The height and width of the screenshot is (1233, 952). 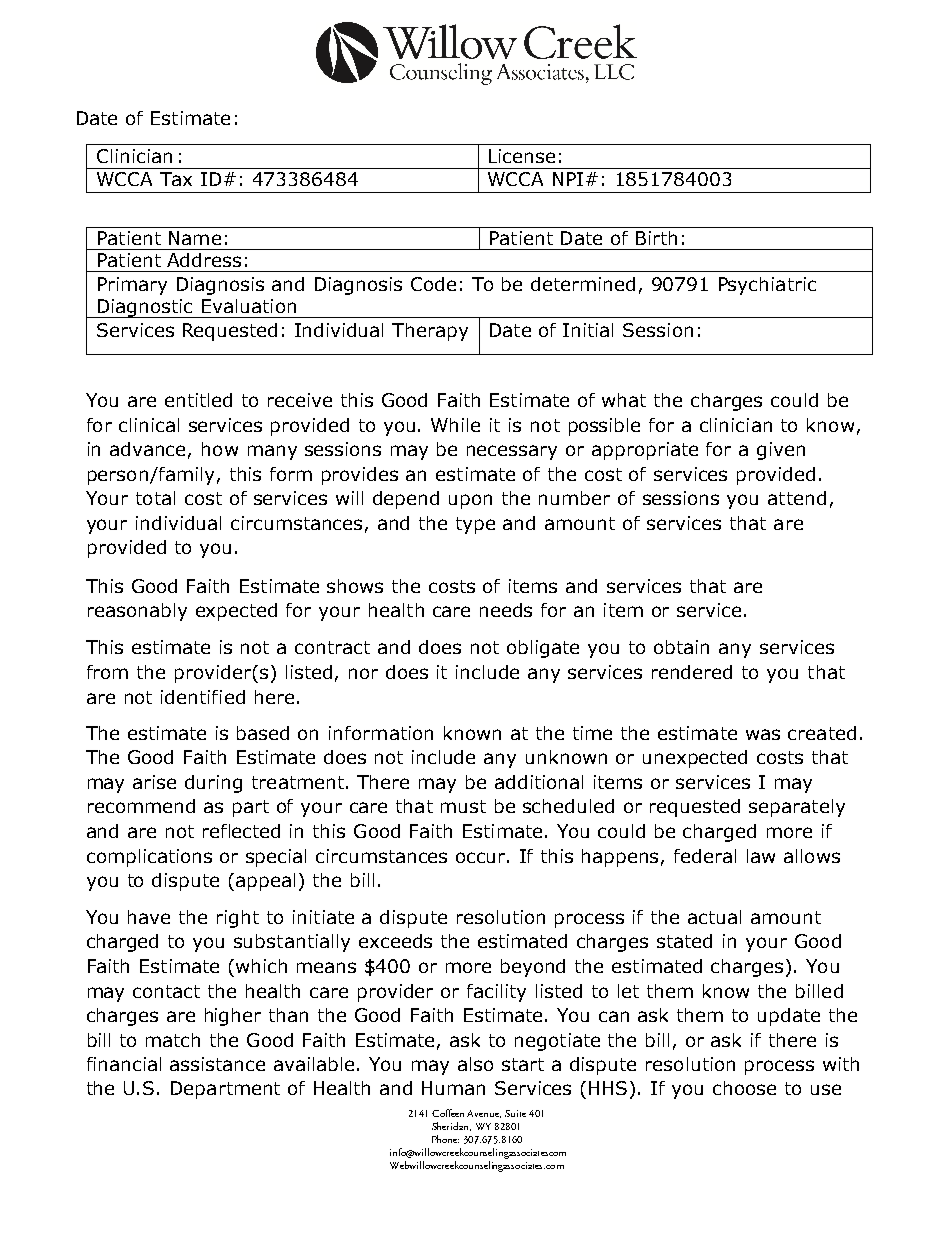 I want to click on must, so click(x=463, y=806).
